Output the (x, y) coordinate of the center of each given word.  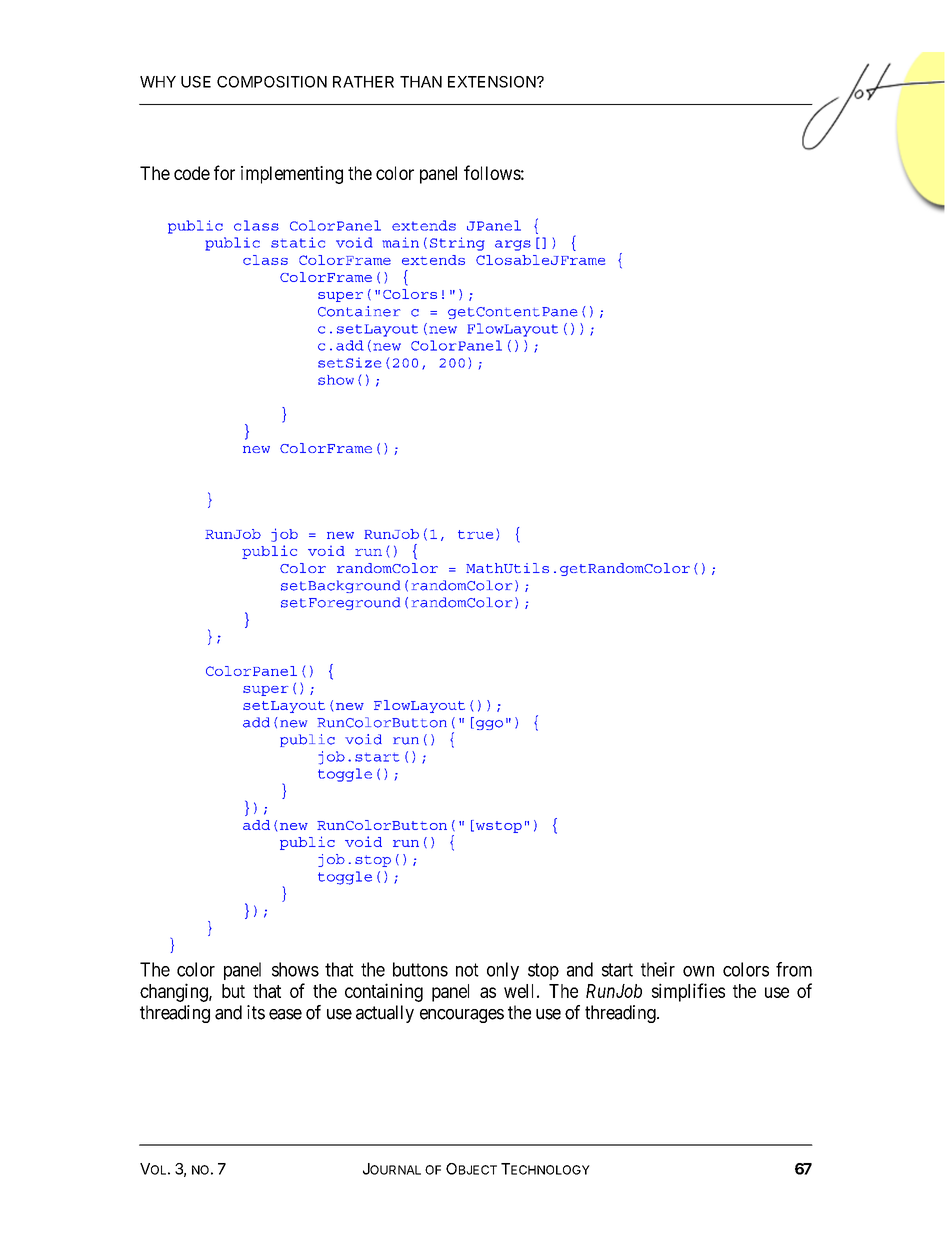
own (698, 971)
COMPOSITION (272, 82)
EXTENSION (493, 82)
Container (359, 311)
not (467, 970)
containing (384, 992)
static (298, 242)
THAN (421, 82)
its (256, 1012)
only (503, 971)
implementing (292, 175)
